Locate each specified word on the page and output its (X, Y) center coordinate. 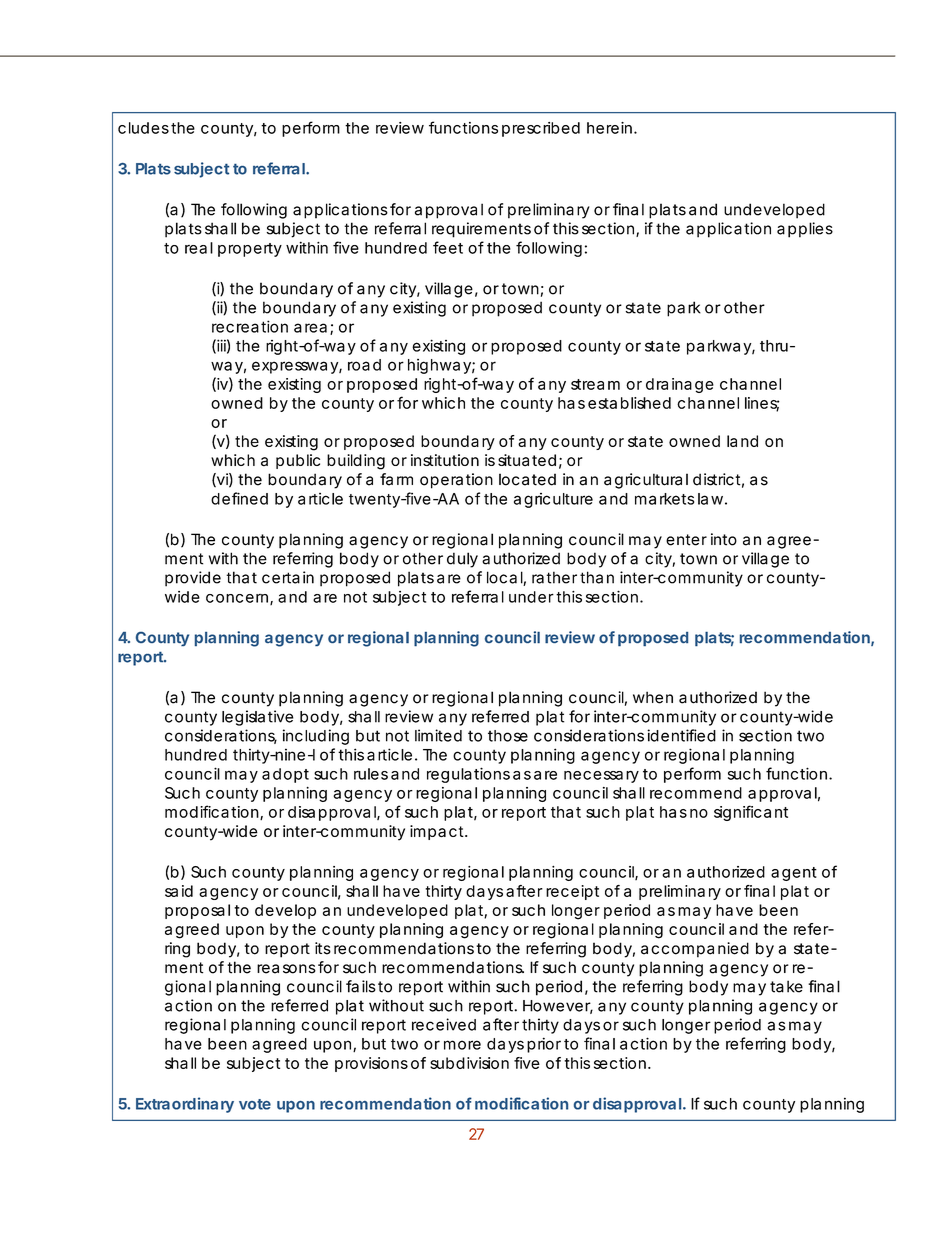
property (250, 250)
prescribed (541, 129)
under (531, 597)
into (724, 539)
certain (288, 577)
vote (255, 1104)
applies (805, 230)
